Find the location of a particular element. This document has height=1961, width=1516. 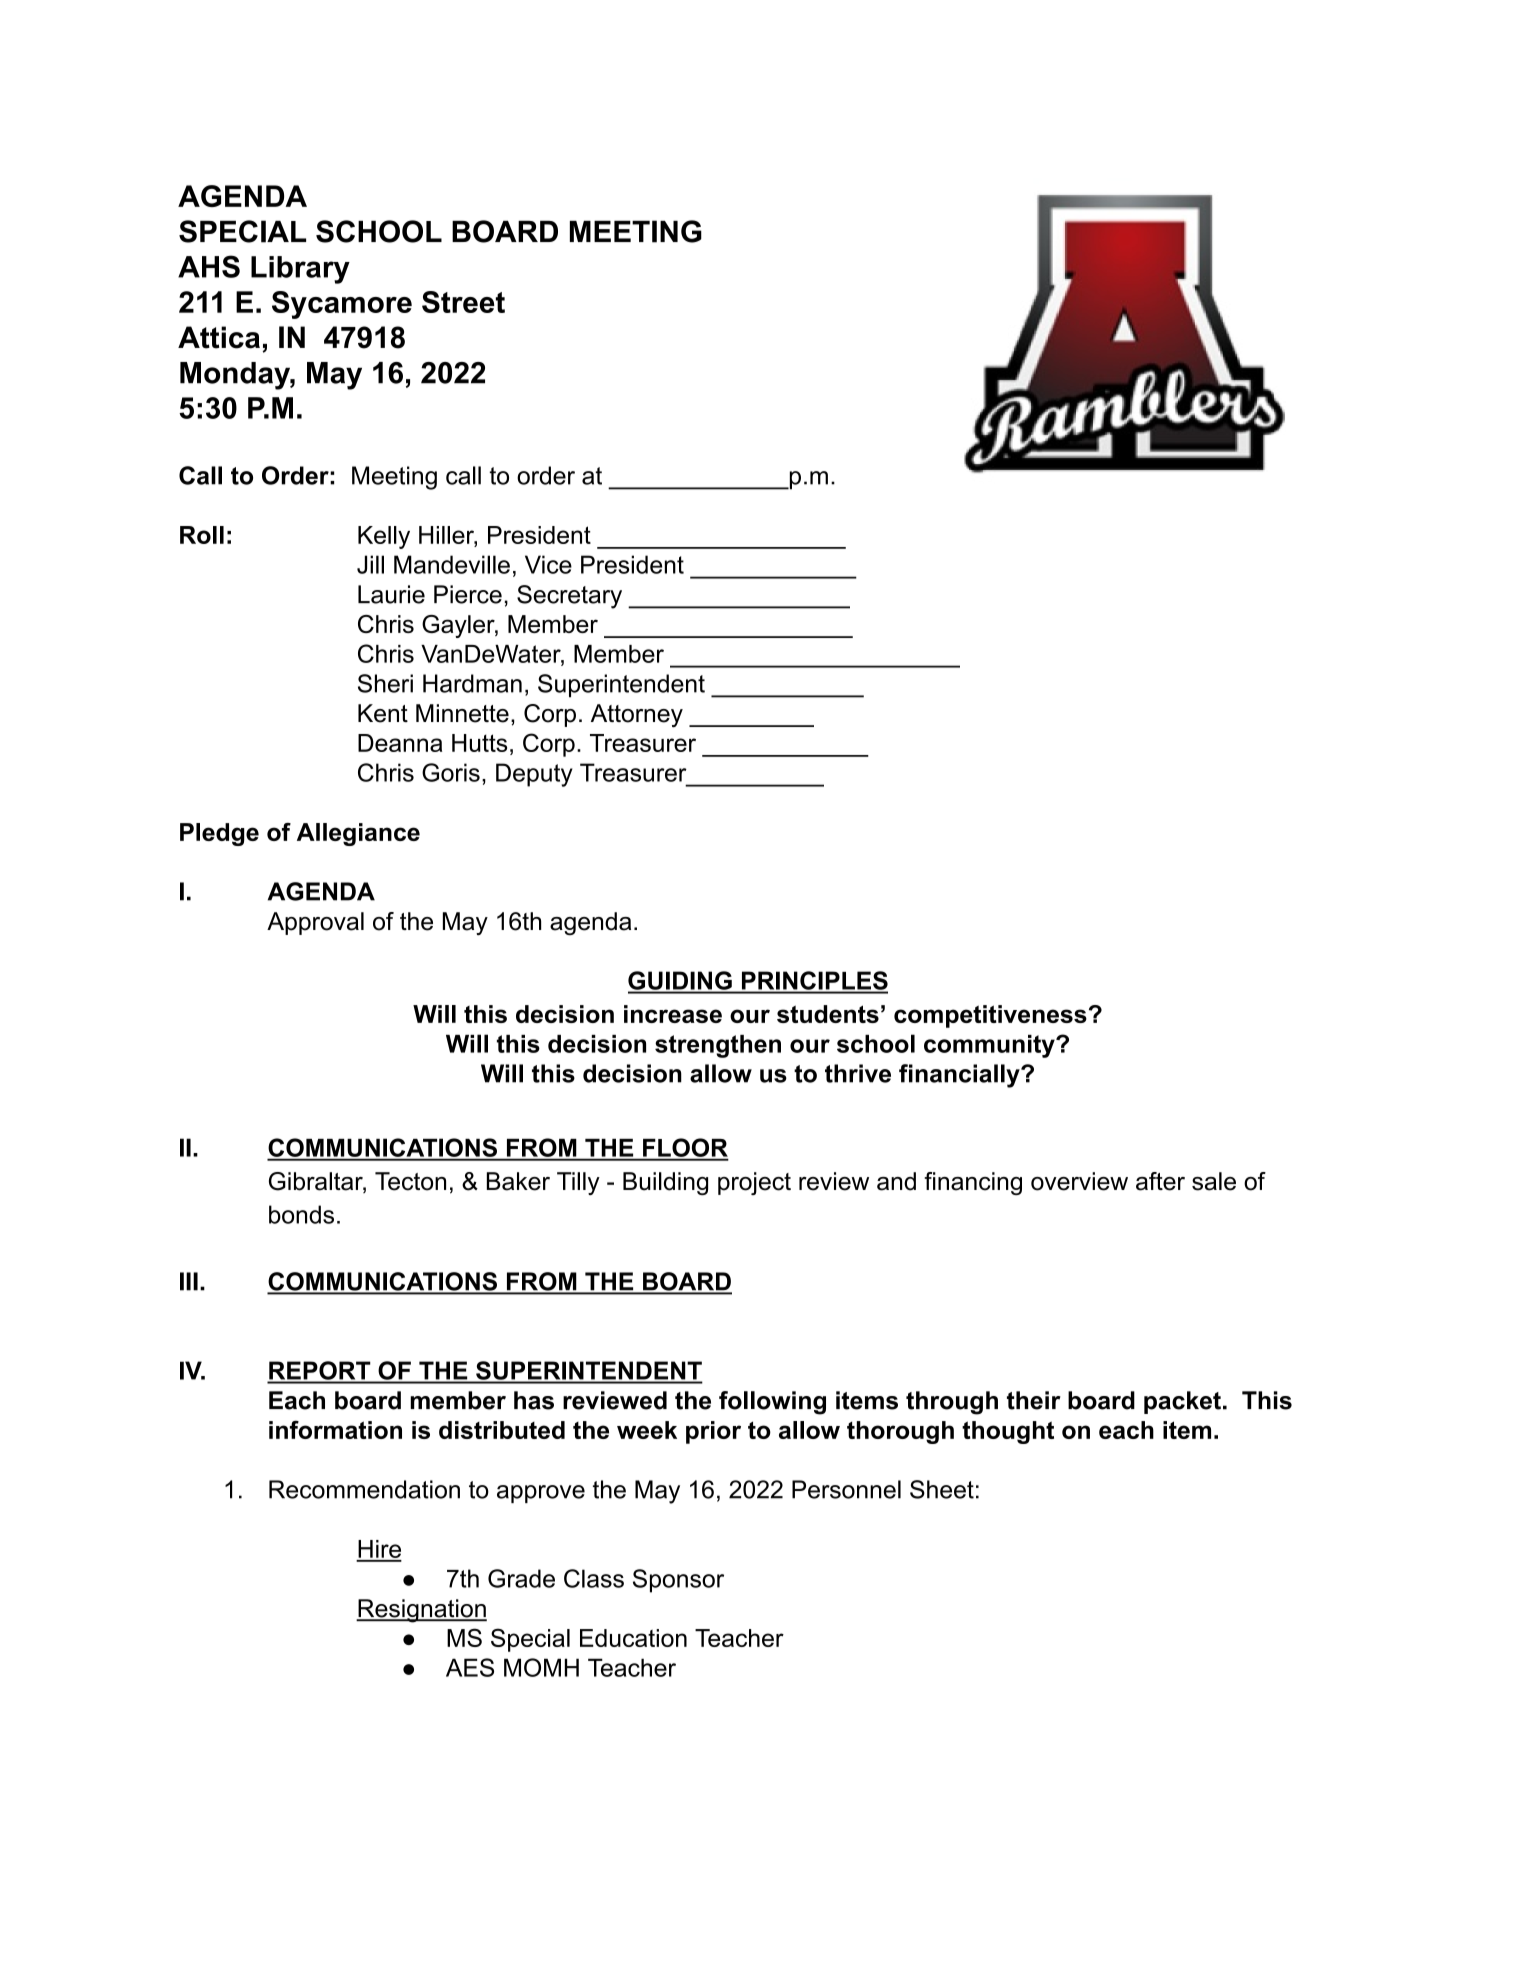

Street is located at coordinates (463, 302).
